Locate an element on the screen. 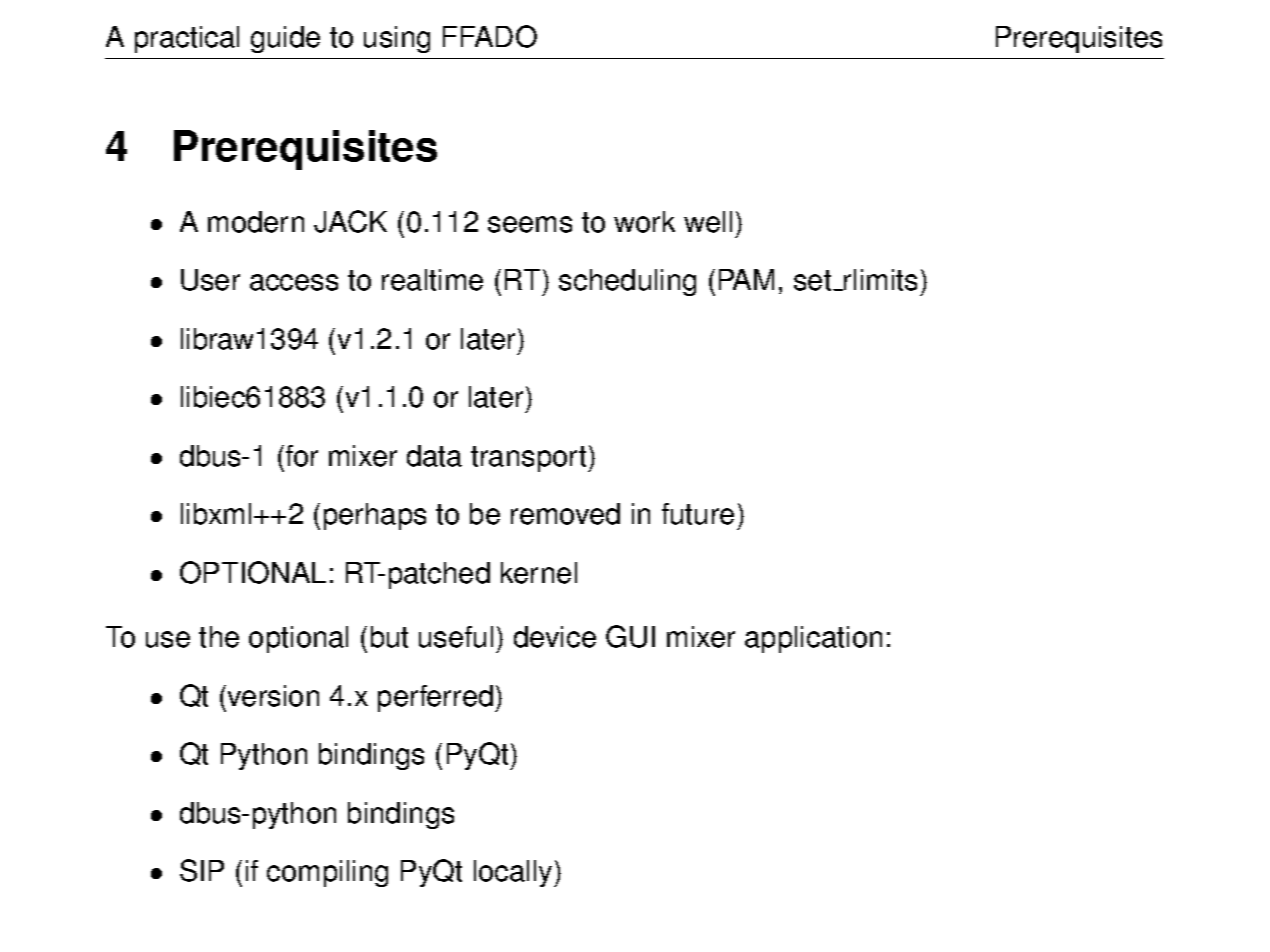 The height and width of the screenshot is (952, 1270). the is located at coordinates (219, 637).
